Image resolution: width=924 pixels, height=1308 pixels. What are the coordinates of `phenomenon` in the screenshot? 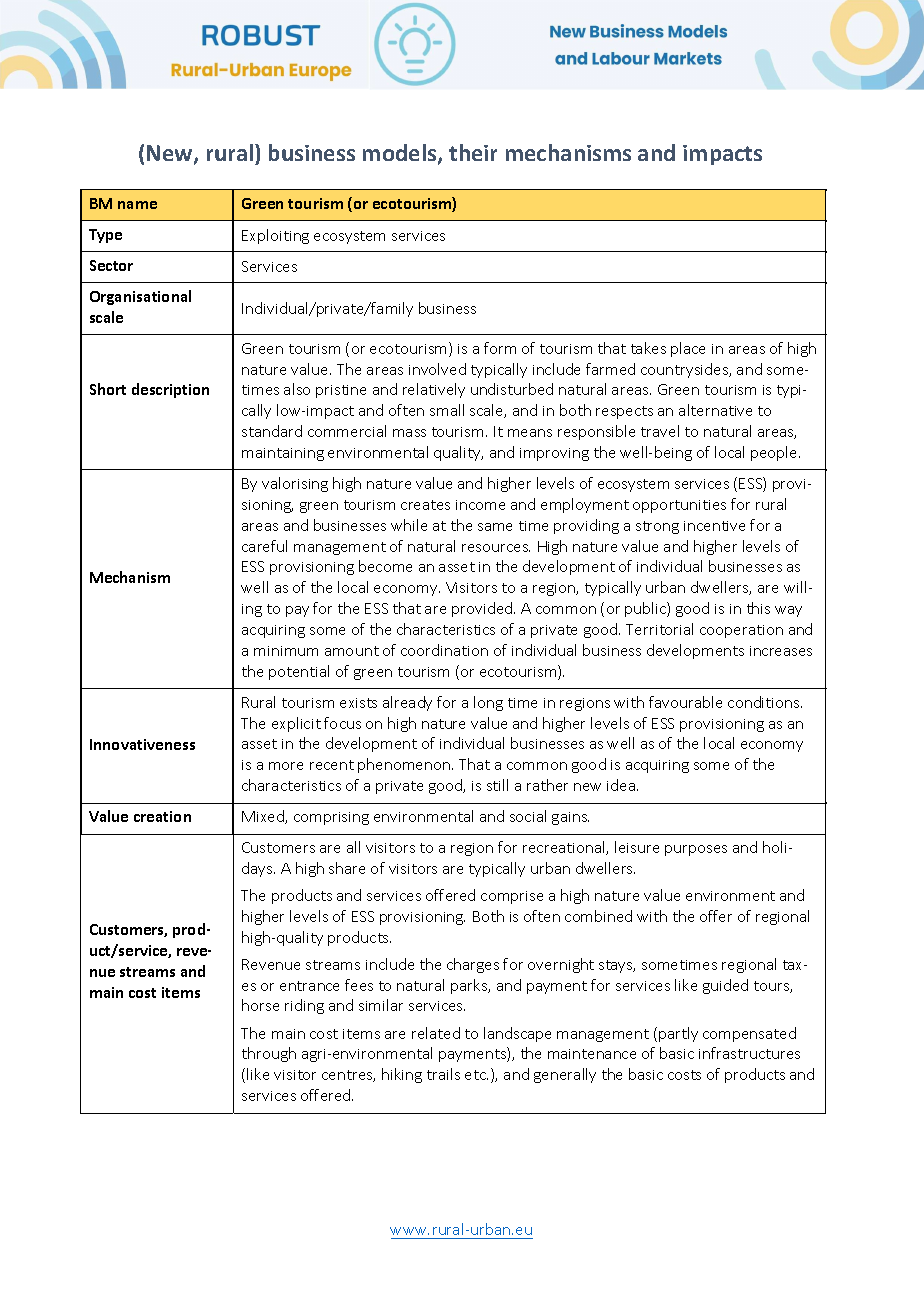 It's located at (404, 765).
